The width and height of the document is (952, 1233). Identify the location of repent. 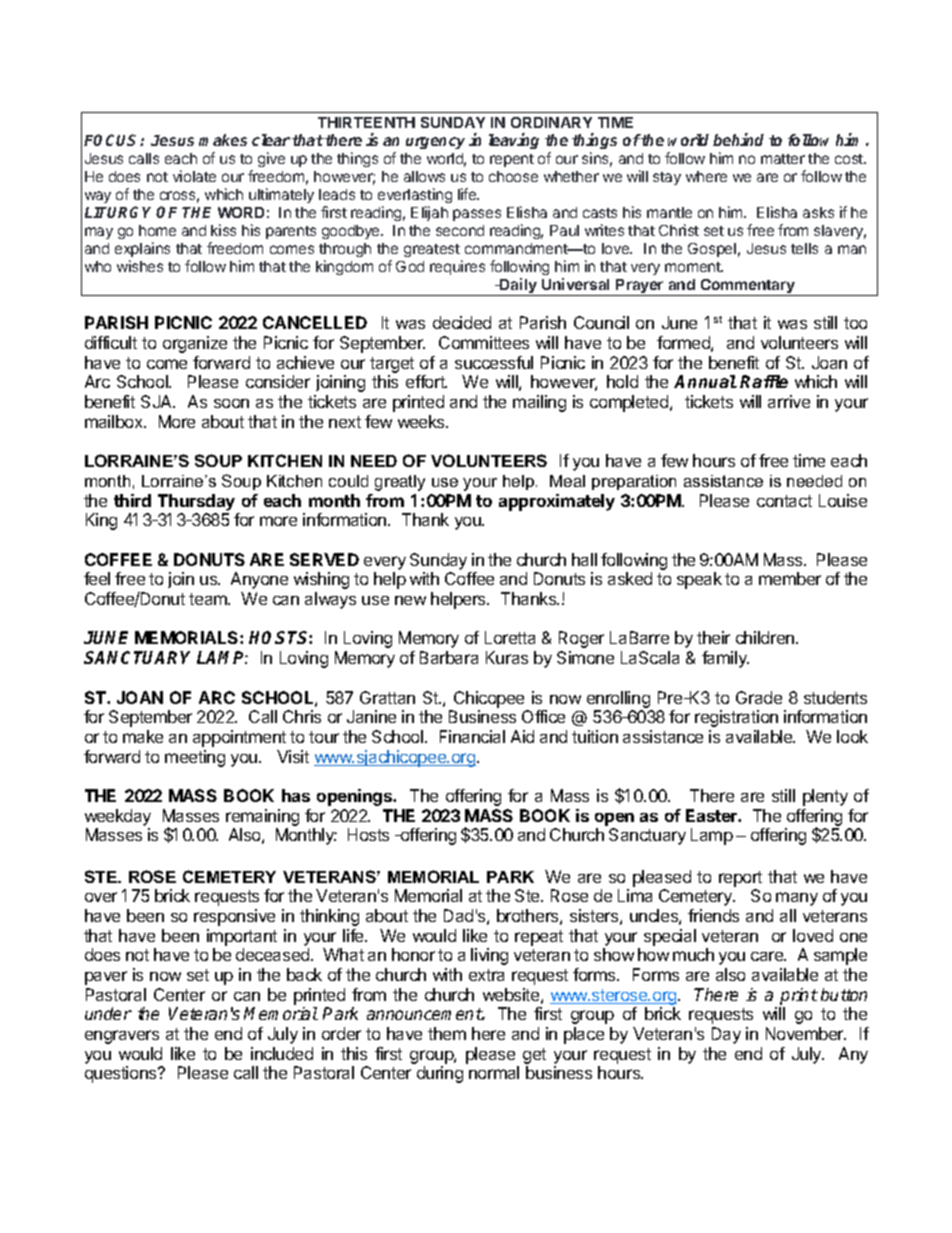
(512, 160).
